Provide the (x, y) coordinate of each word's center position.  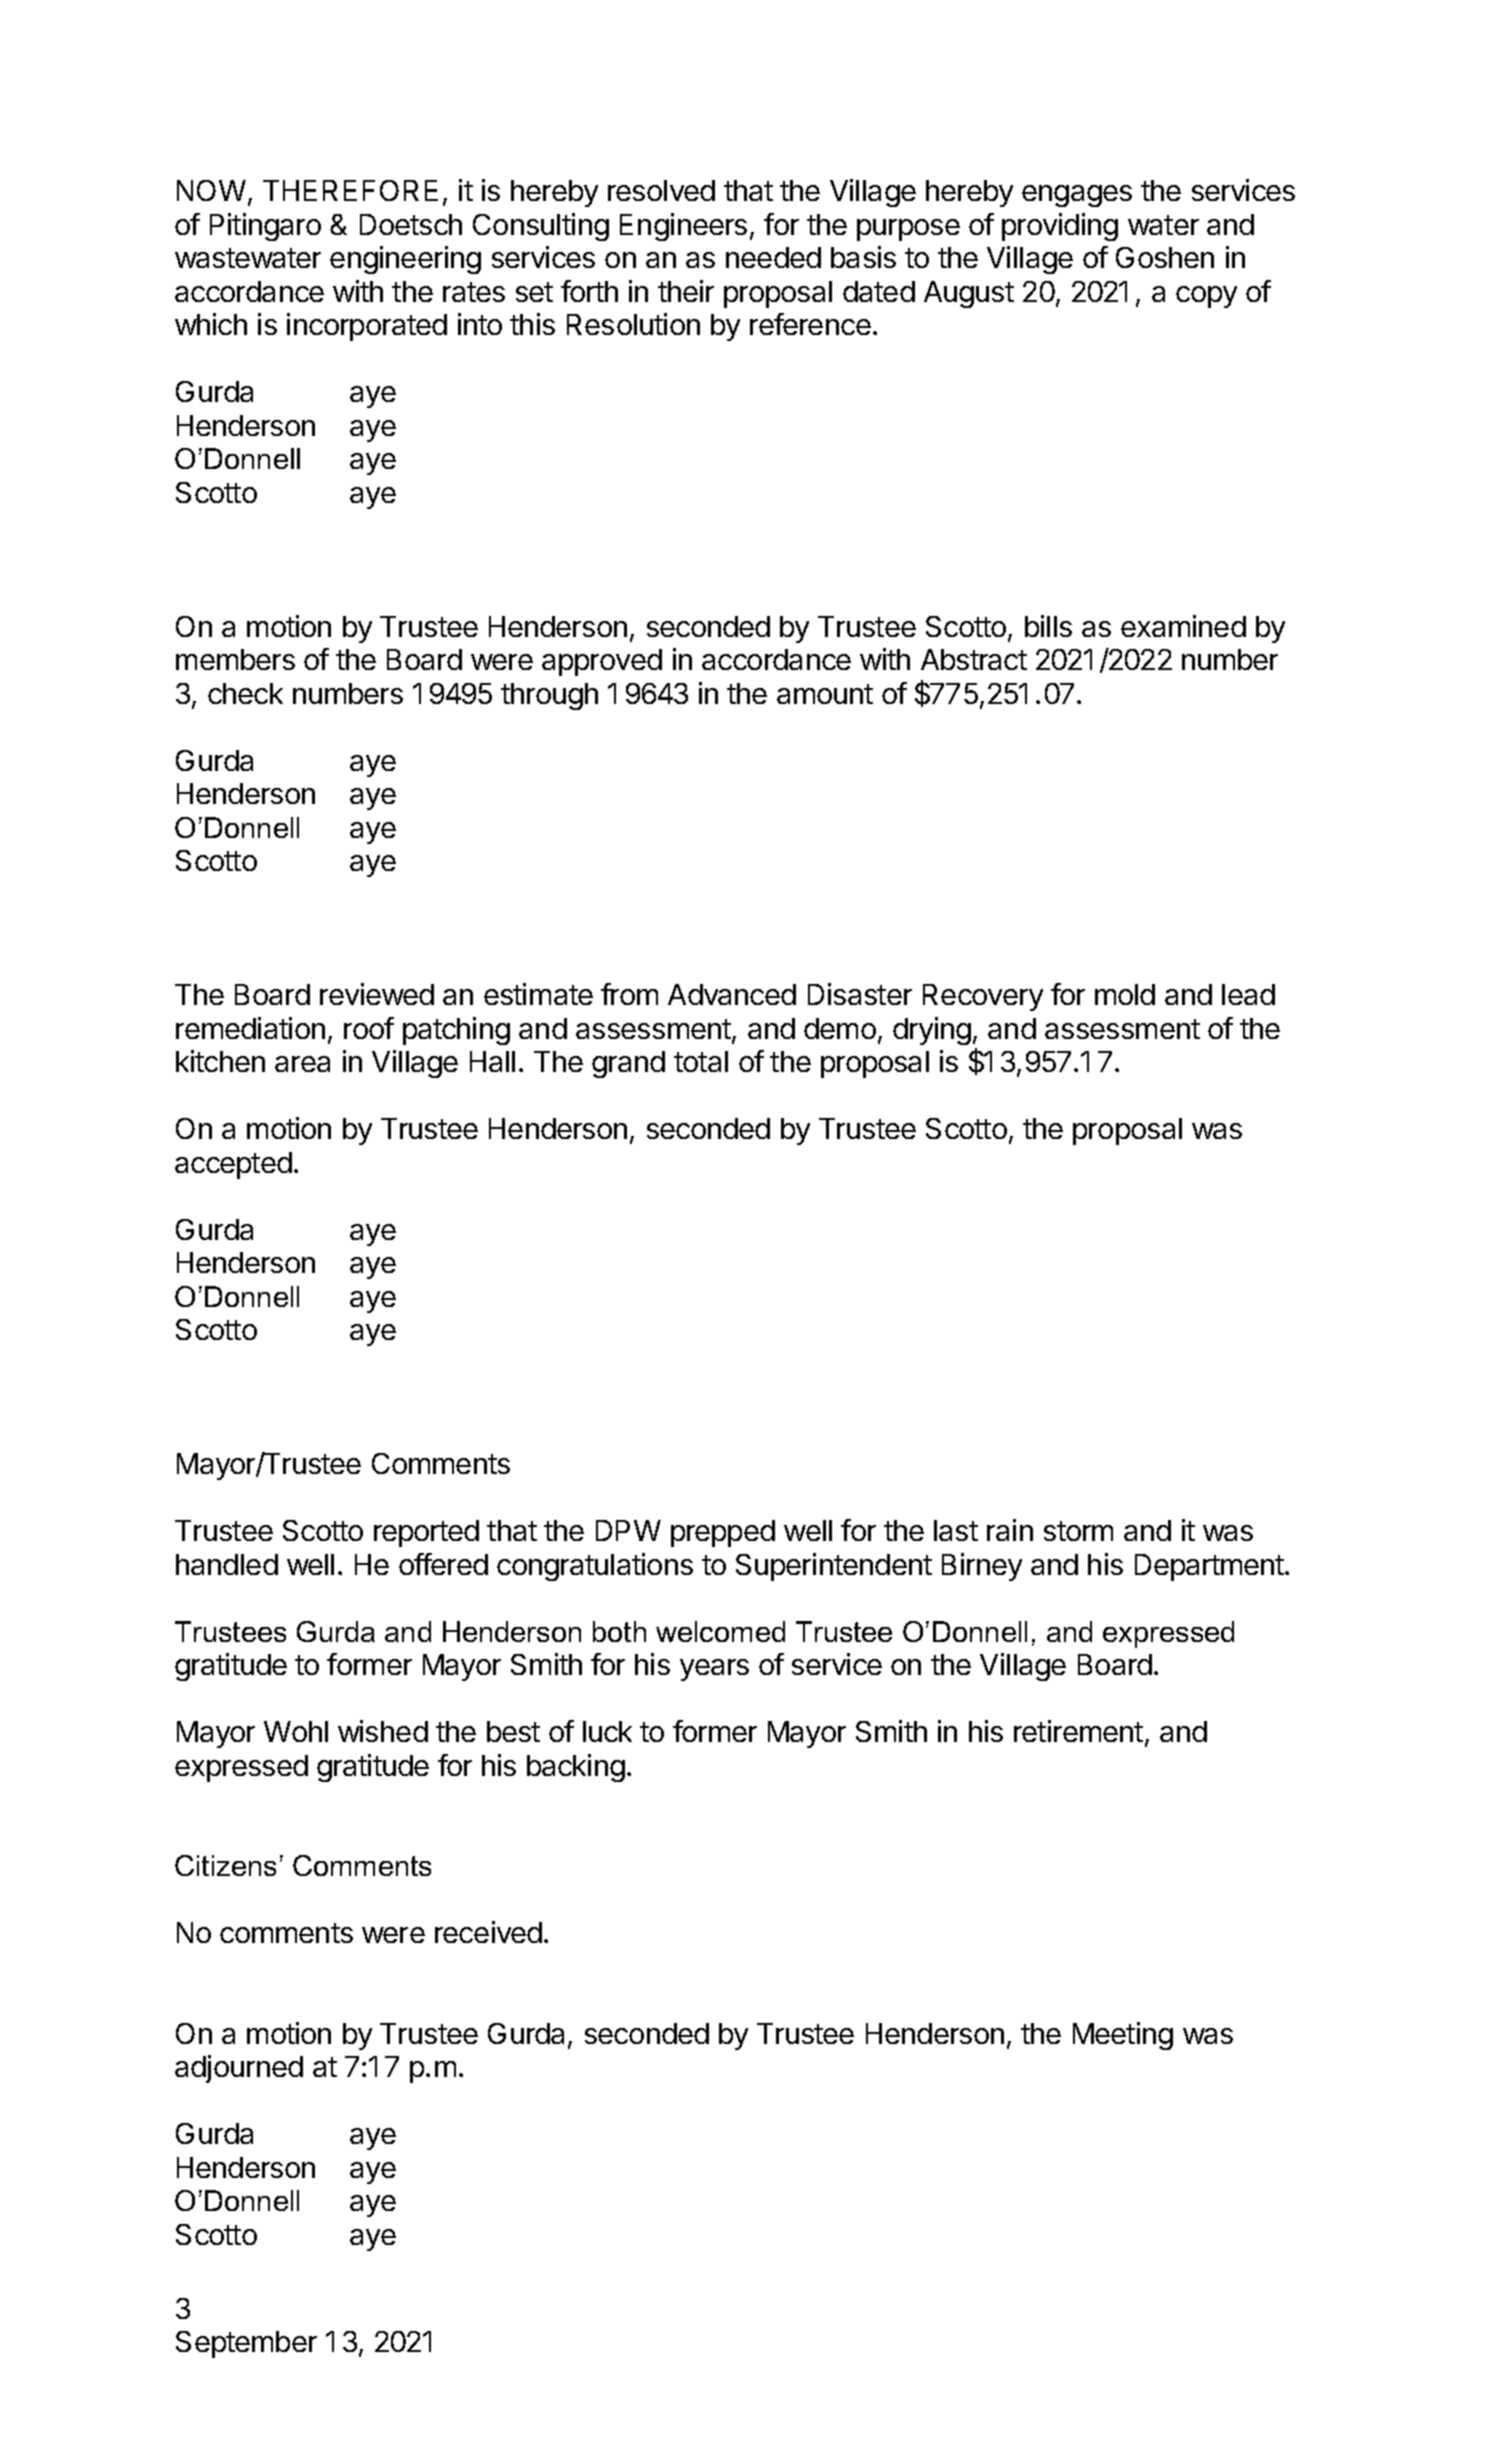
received (488, 1932)
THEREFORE (350, 190)
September (246, 2344)
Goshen (1165, 257)
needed (773, 257)
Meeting (1123, 2036)
